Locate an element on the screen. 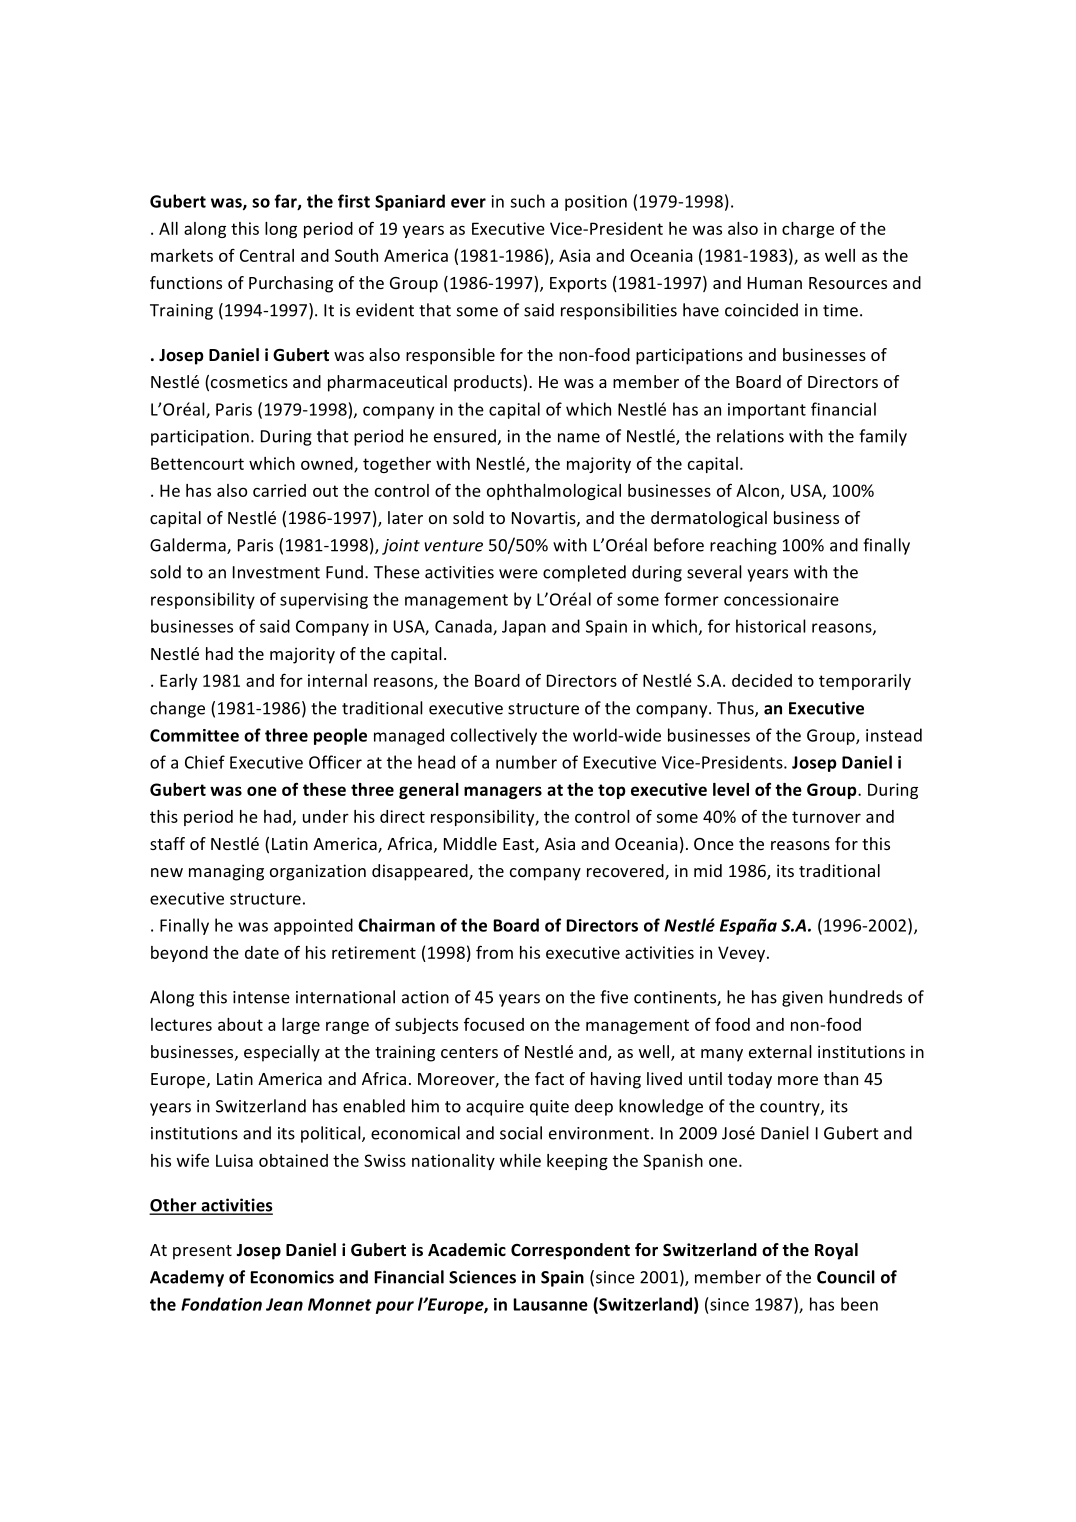  carried is located at coordinates (279, 490).
